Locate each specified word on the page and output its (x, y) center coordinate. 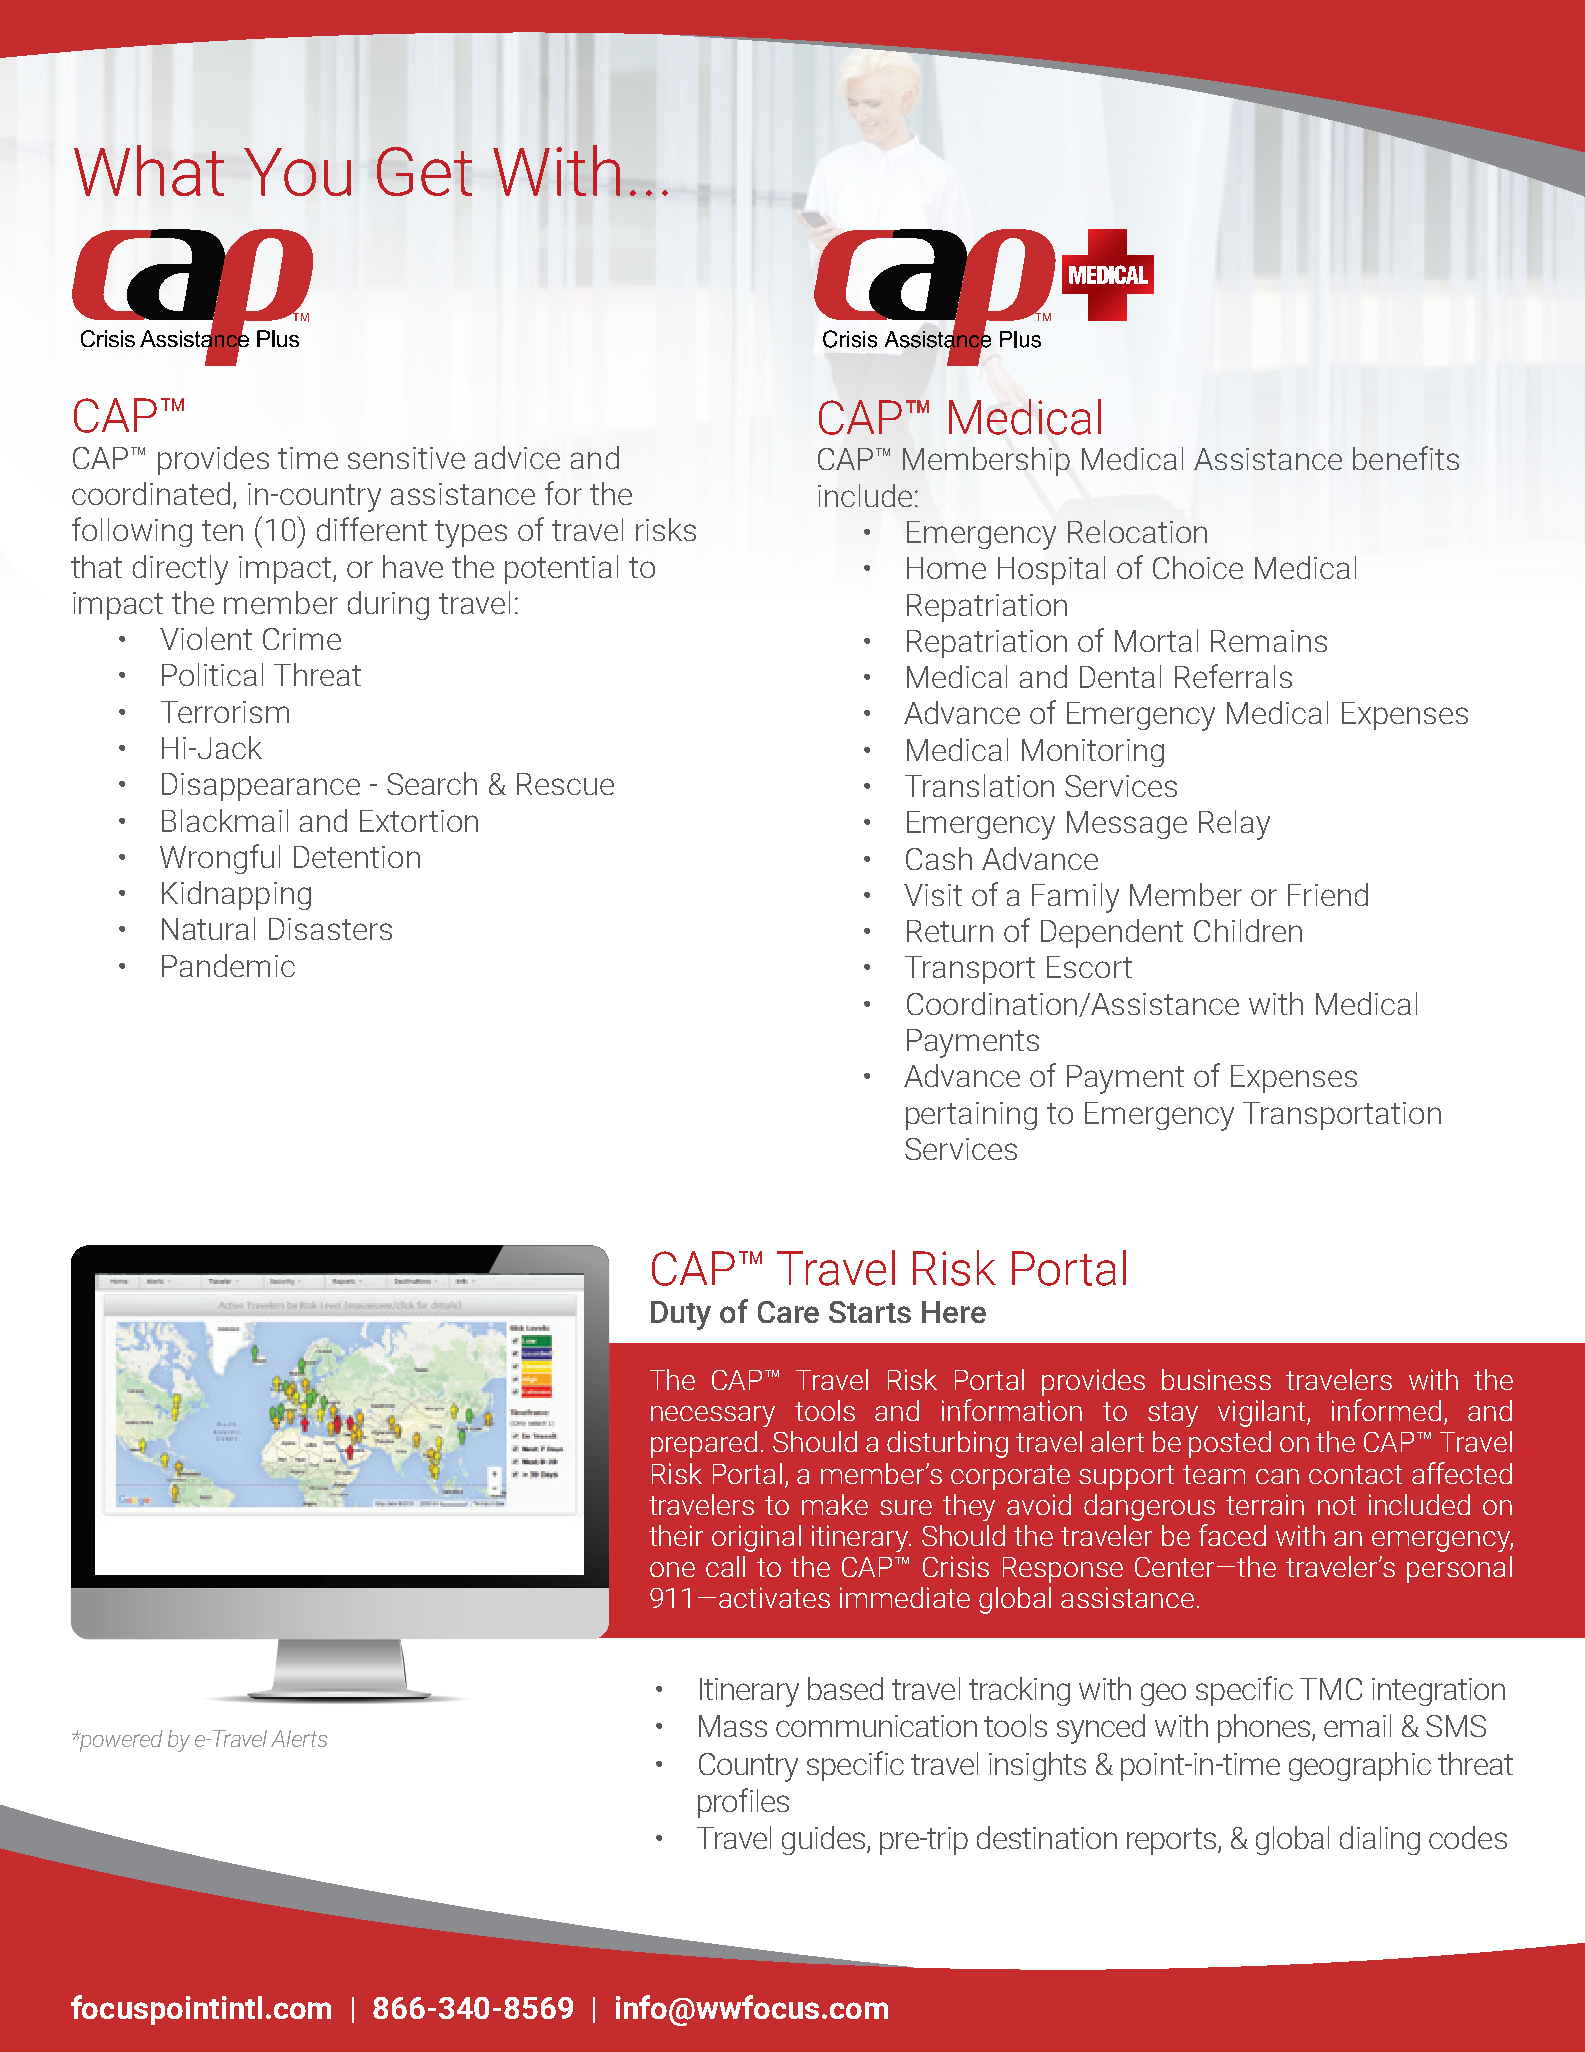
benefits (1406, 458)
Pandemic (228, 965)
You (297, 172)
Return (950, 931)
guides (823, 1840)
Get (424, 171)
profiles (743, 1803)
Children (1248, 930)
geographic (1360, 1766)
